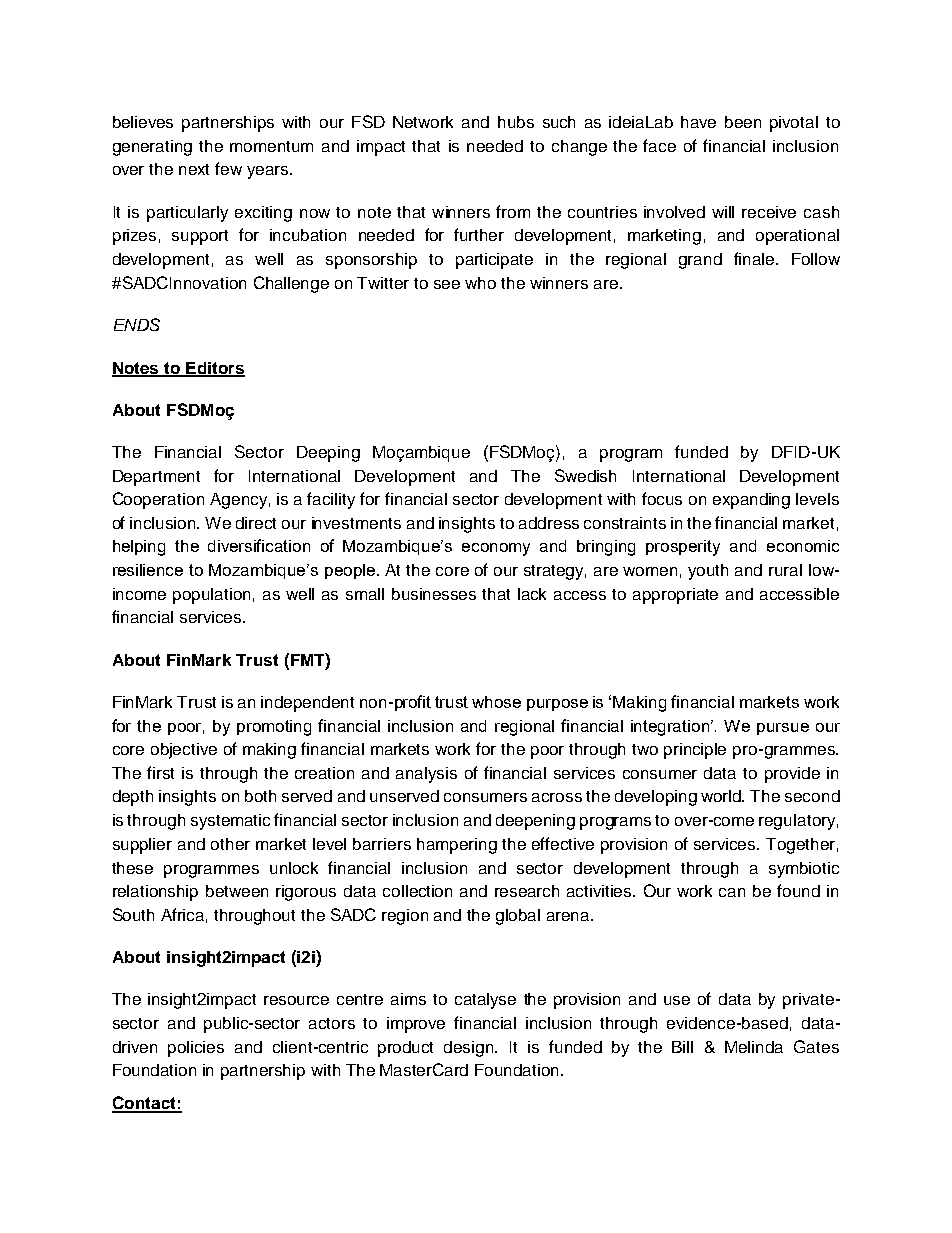  What do you see at coordinates (516, 122) in the image?
I see `hubs` at bounding box center [516, 122].
